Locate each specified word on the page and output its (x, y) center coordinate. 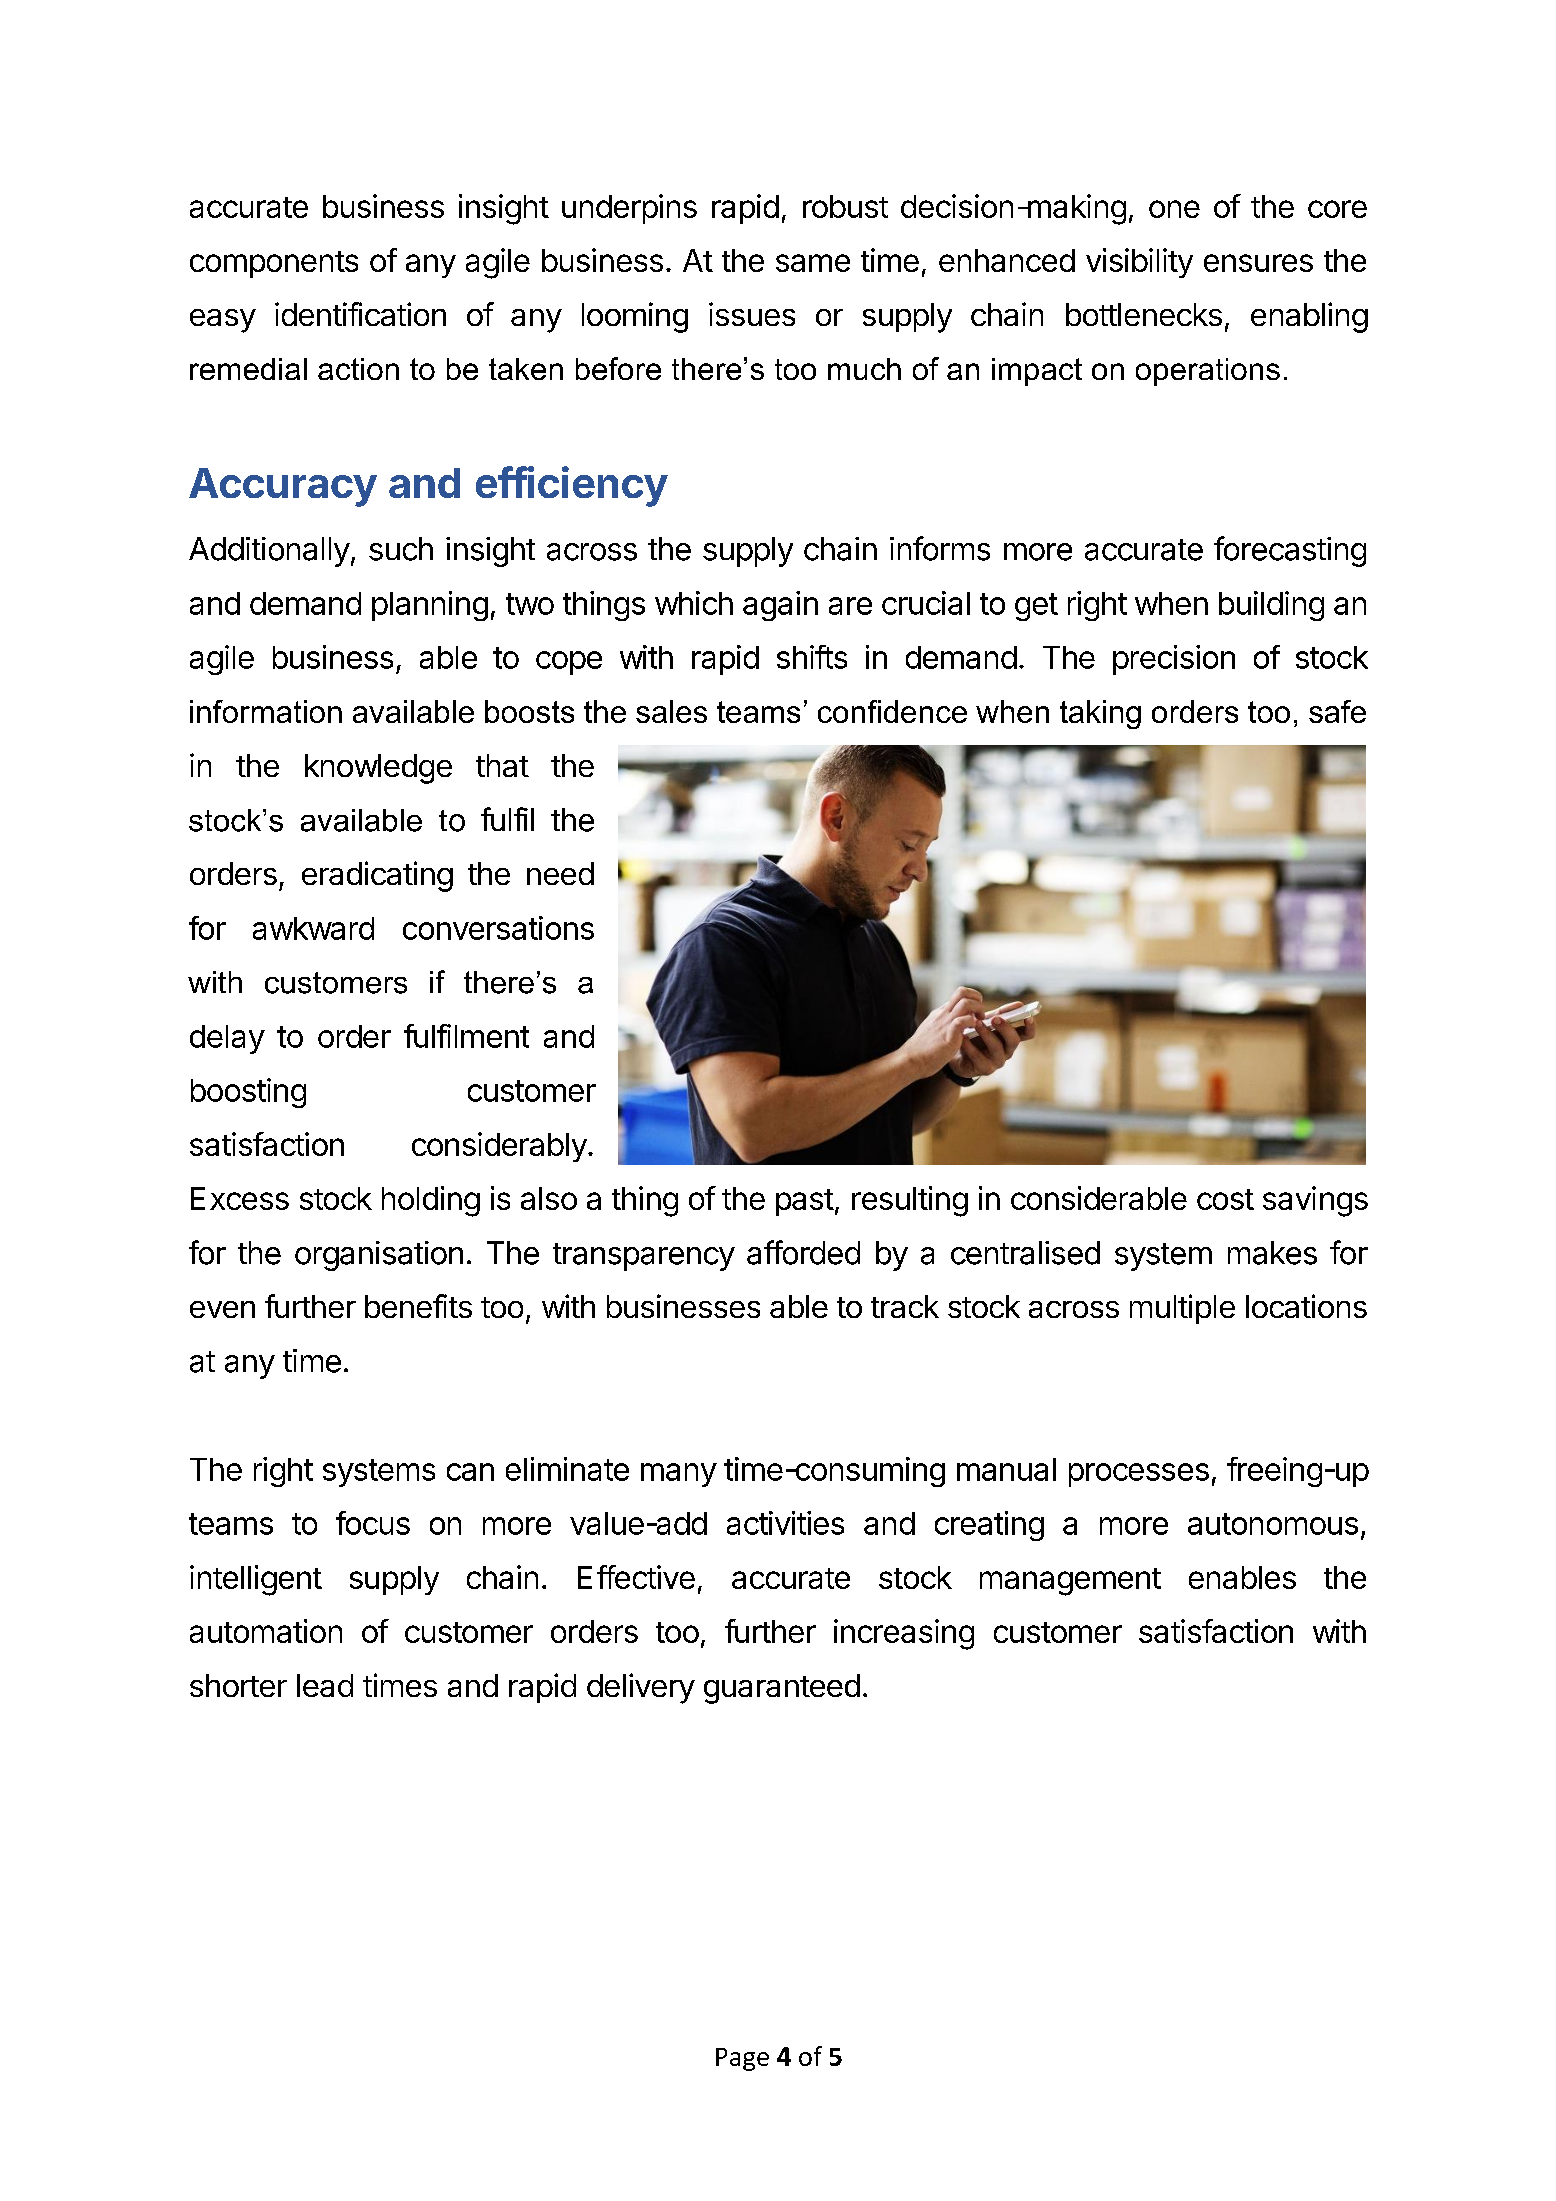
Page (742, 2059)
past (805, 1202)
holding (431, 1201)
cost (1225, 1199)
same (813, 263)
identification (360, 314)
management (1070, 1582)
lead (325, 1685)
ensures (1258, 263)
